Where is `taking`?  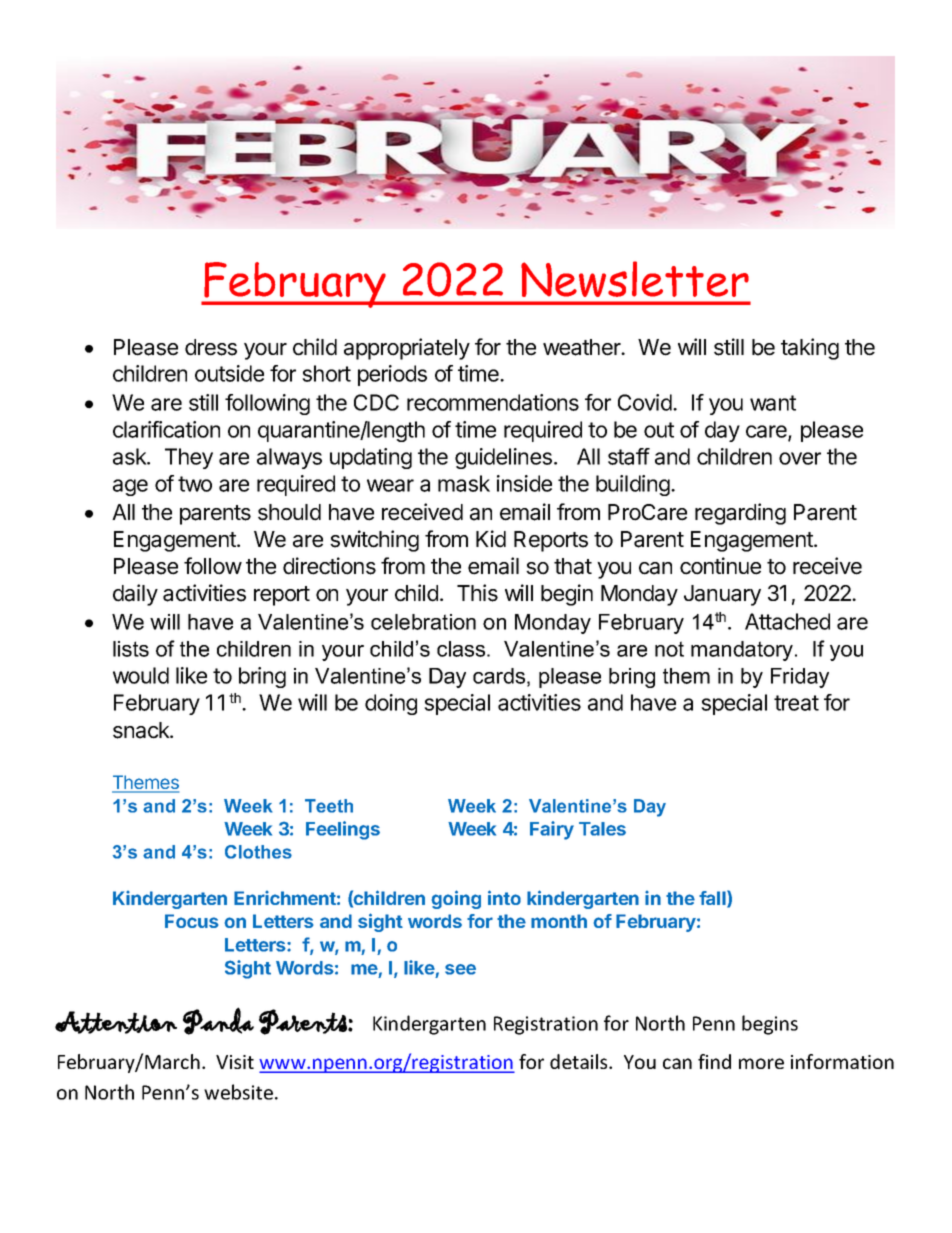 taking is located at coordinates (810, 349).
